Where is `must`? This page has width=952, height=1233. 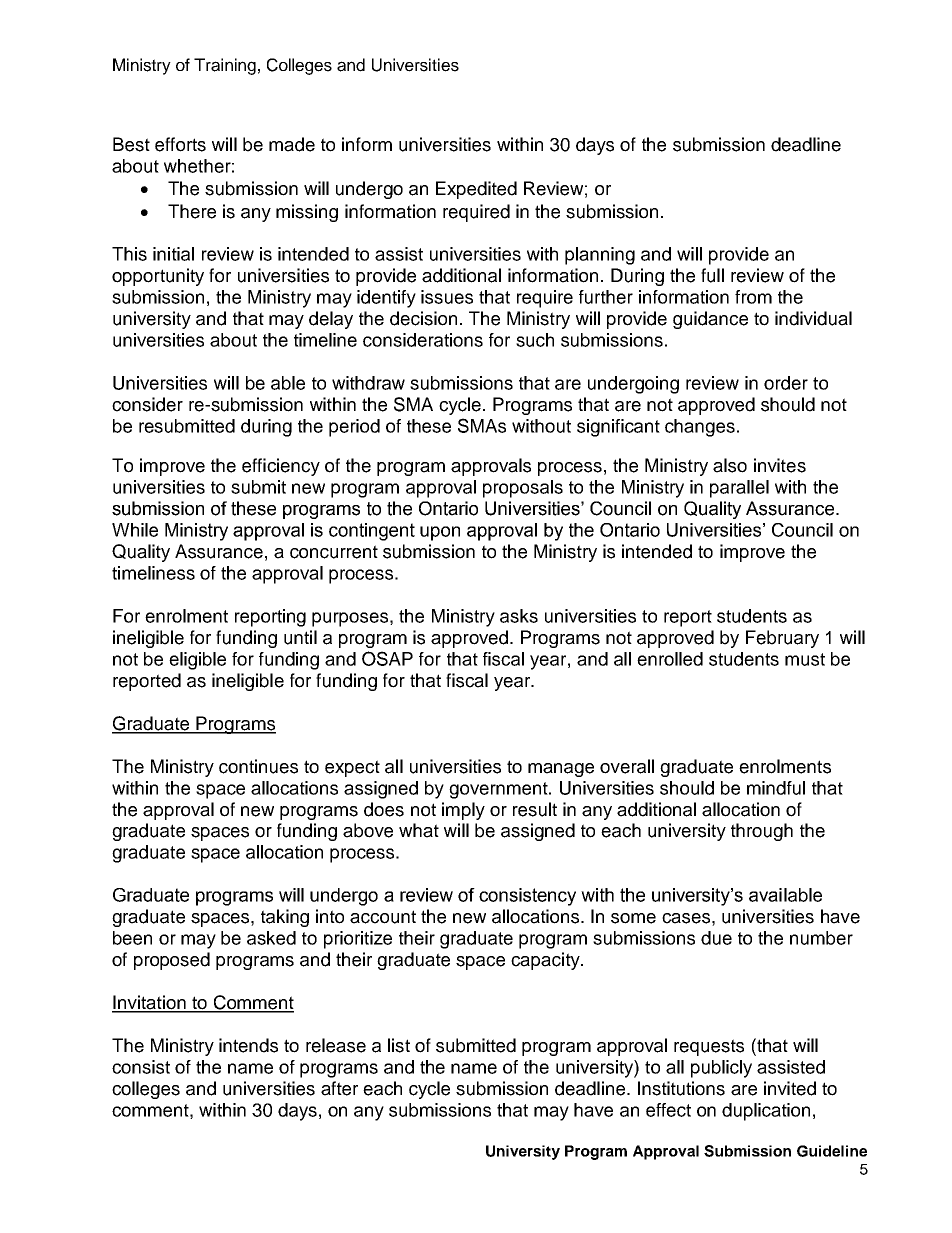 must is located at coordinates (805, 659).
